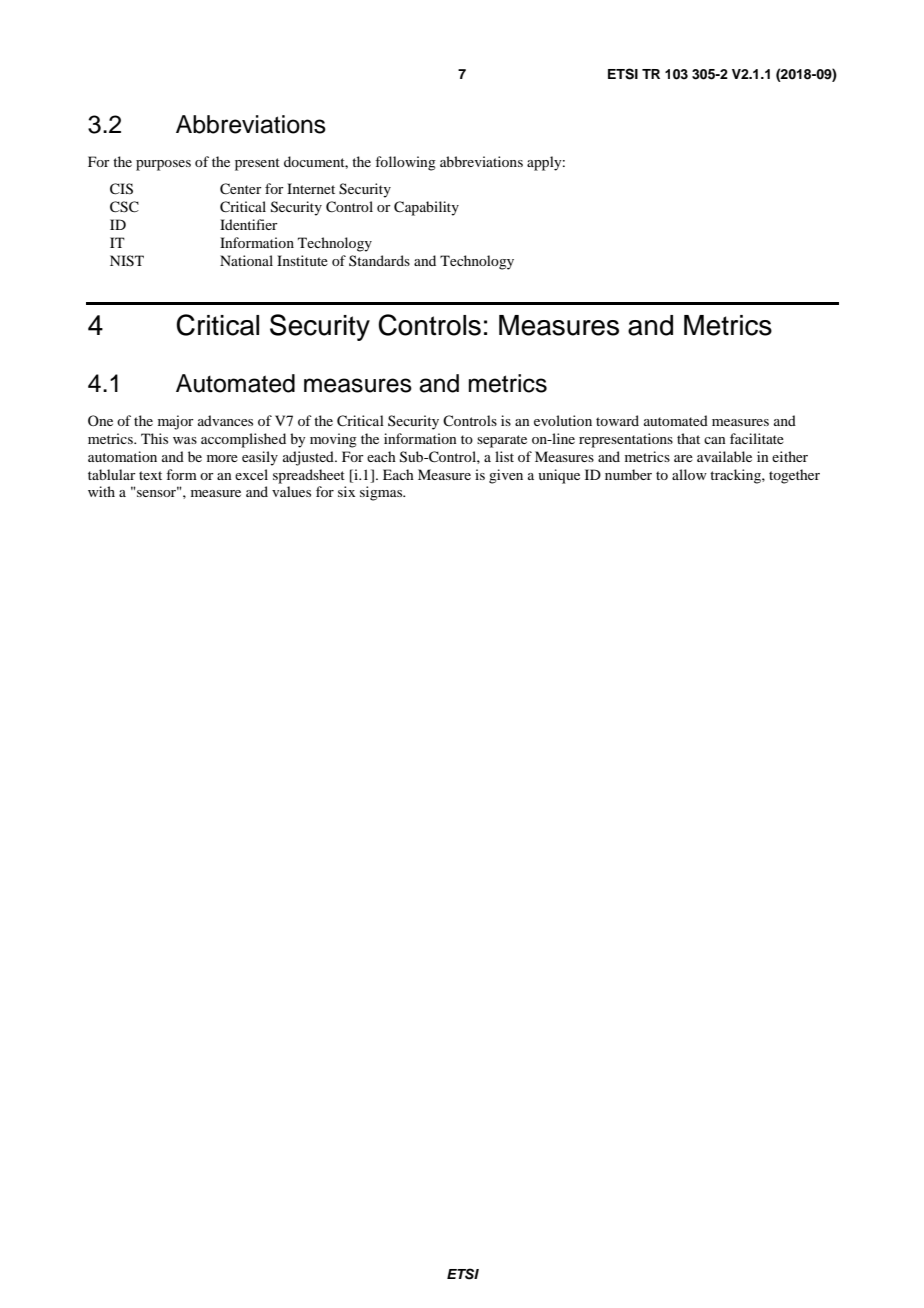 This document has width=924, height=1308. What do you see at coordinates (688, 438) in the document?
I see `that` at bounding box center [688, 438].
